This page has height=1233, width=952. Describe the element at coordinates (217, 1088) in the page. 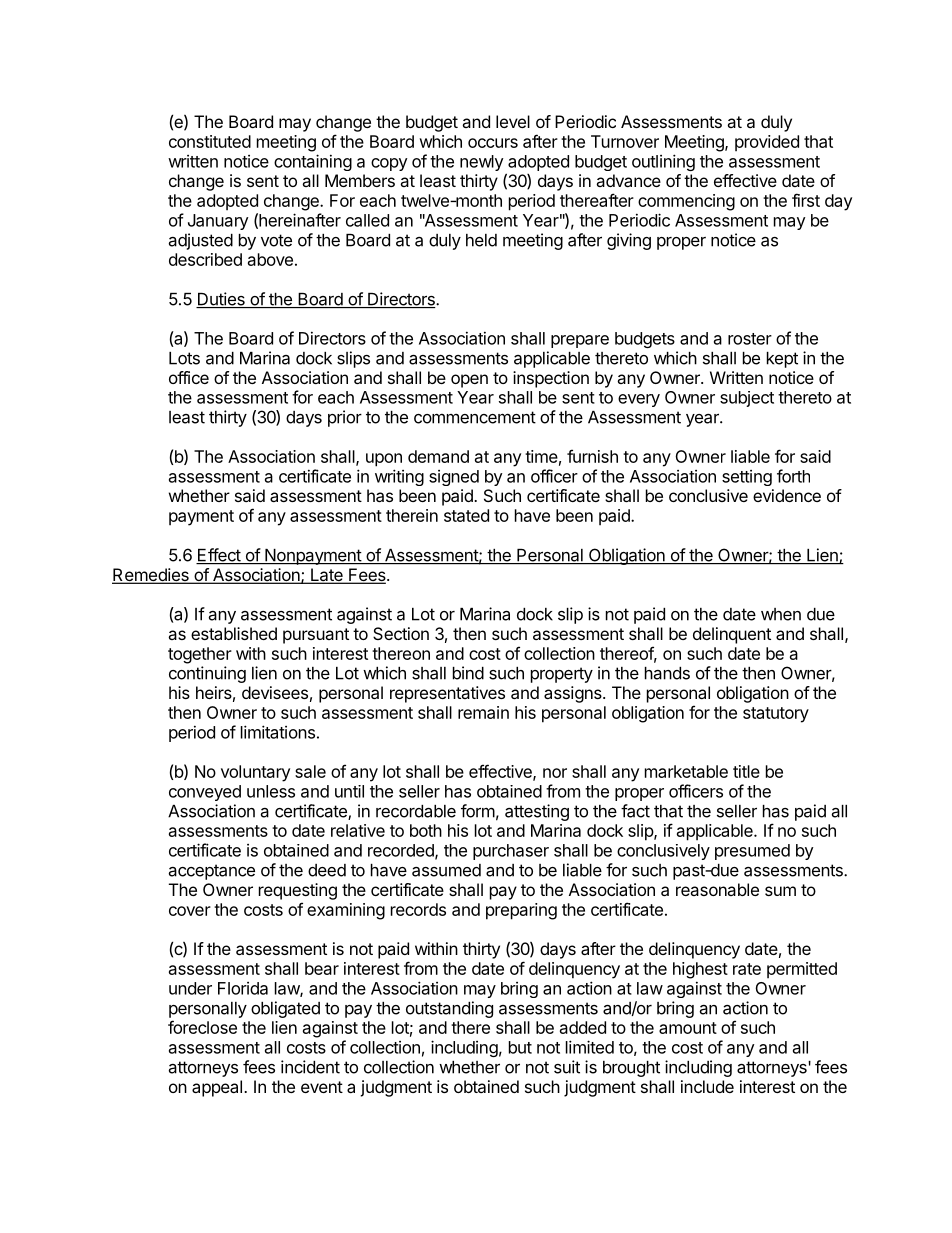

I see `appeal` at that location.
